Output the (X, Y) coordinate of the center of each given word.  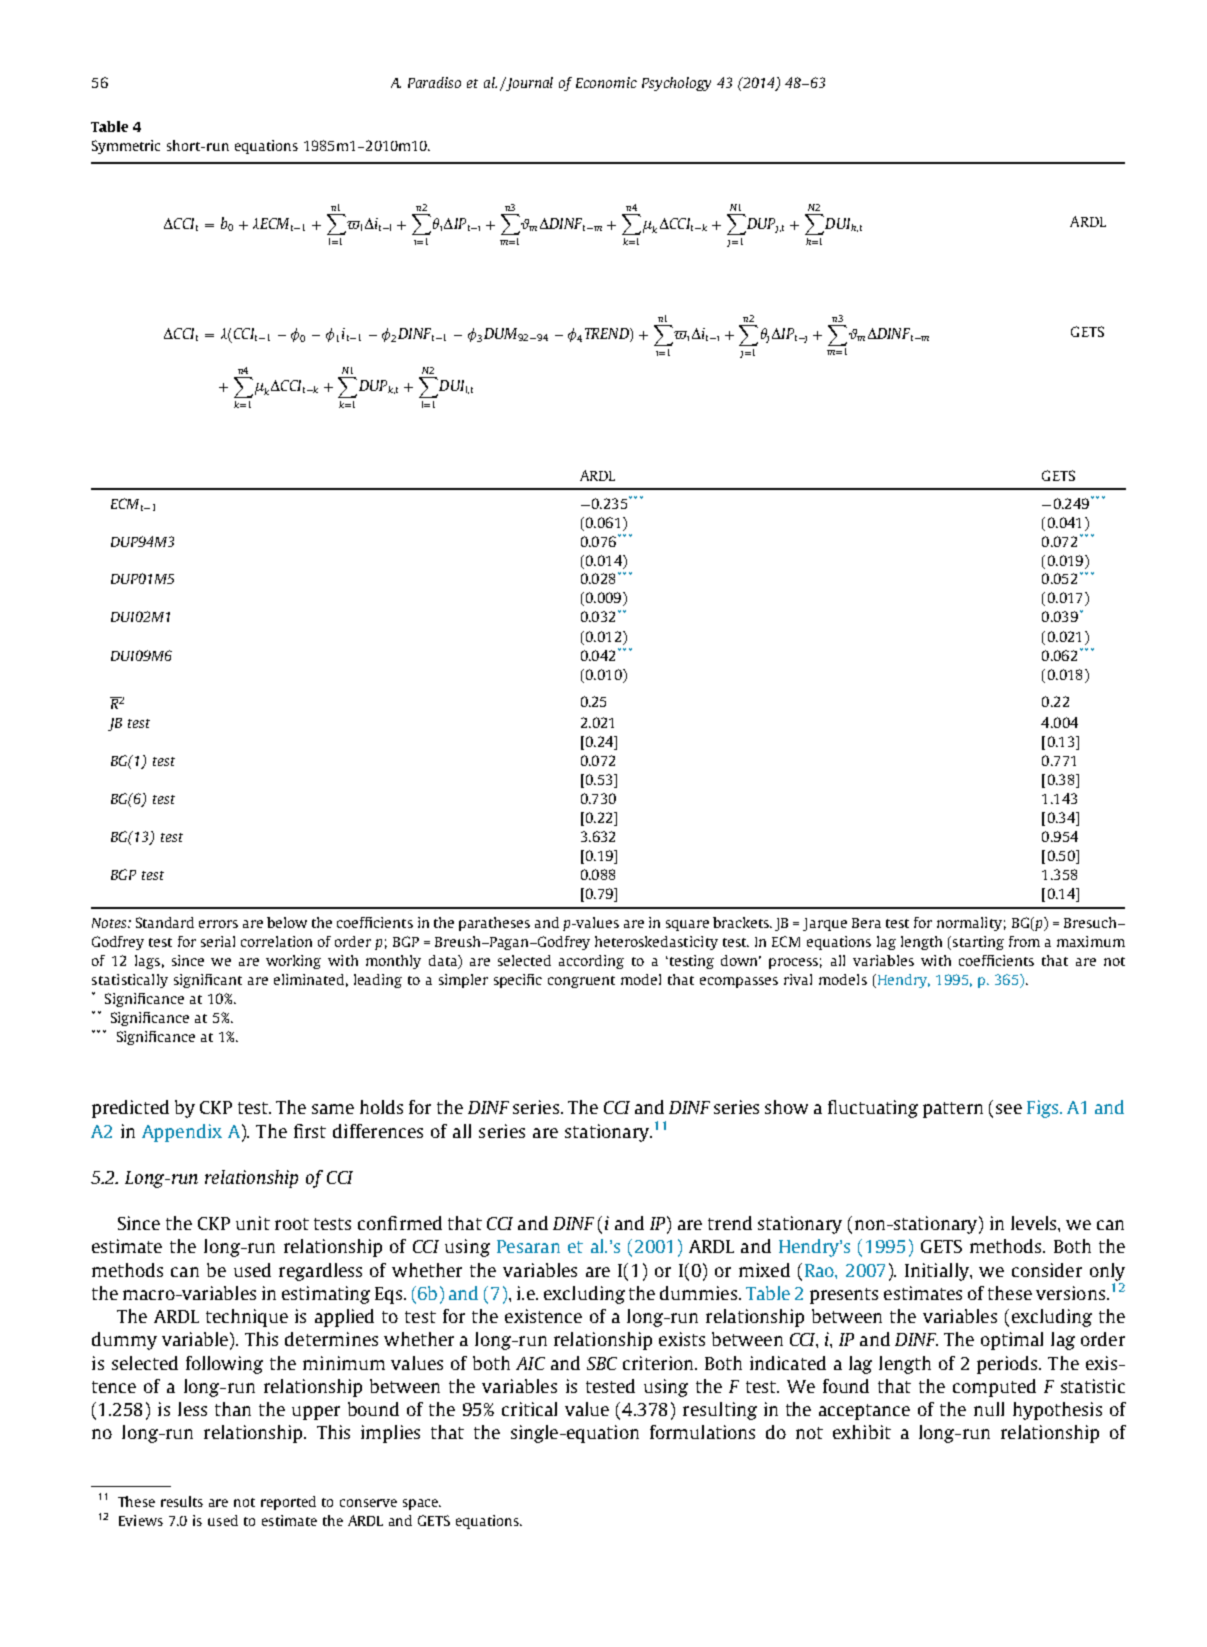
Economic (606, 82)
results (182, 1501)
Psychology (676, 84)
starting (978, 943)
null (989, 1409)
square (687, 925)
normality (969, 924)
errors (218, 924)
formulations (702, 1432)
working (293, 962)
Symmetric (126, 147)
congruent (581, 982)
